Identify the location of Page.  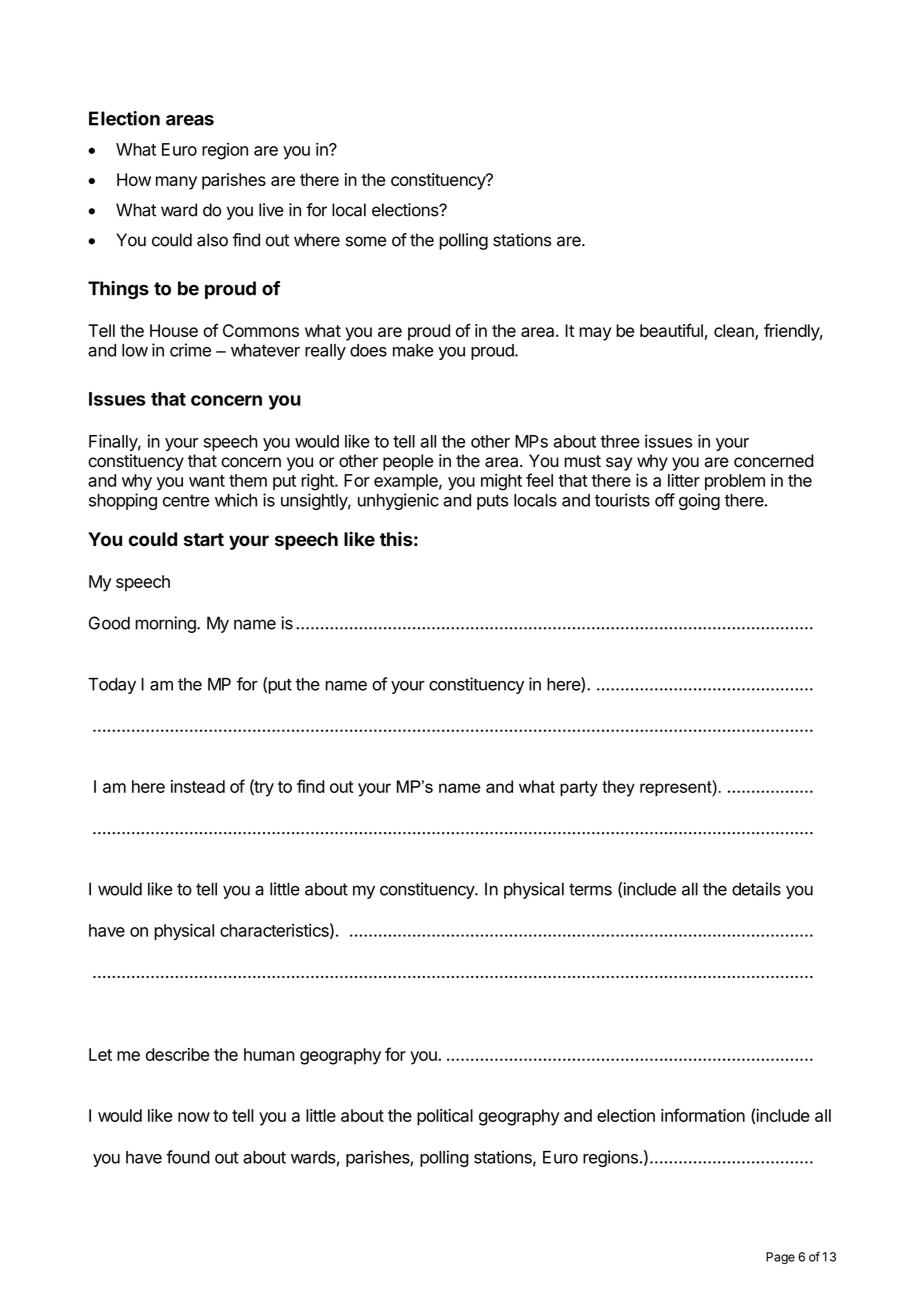
(780, 1258).
